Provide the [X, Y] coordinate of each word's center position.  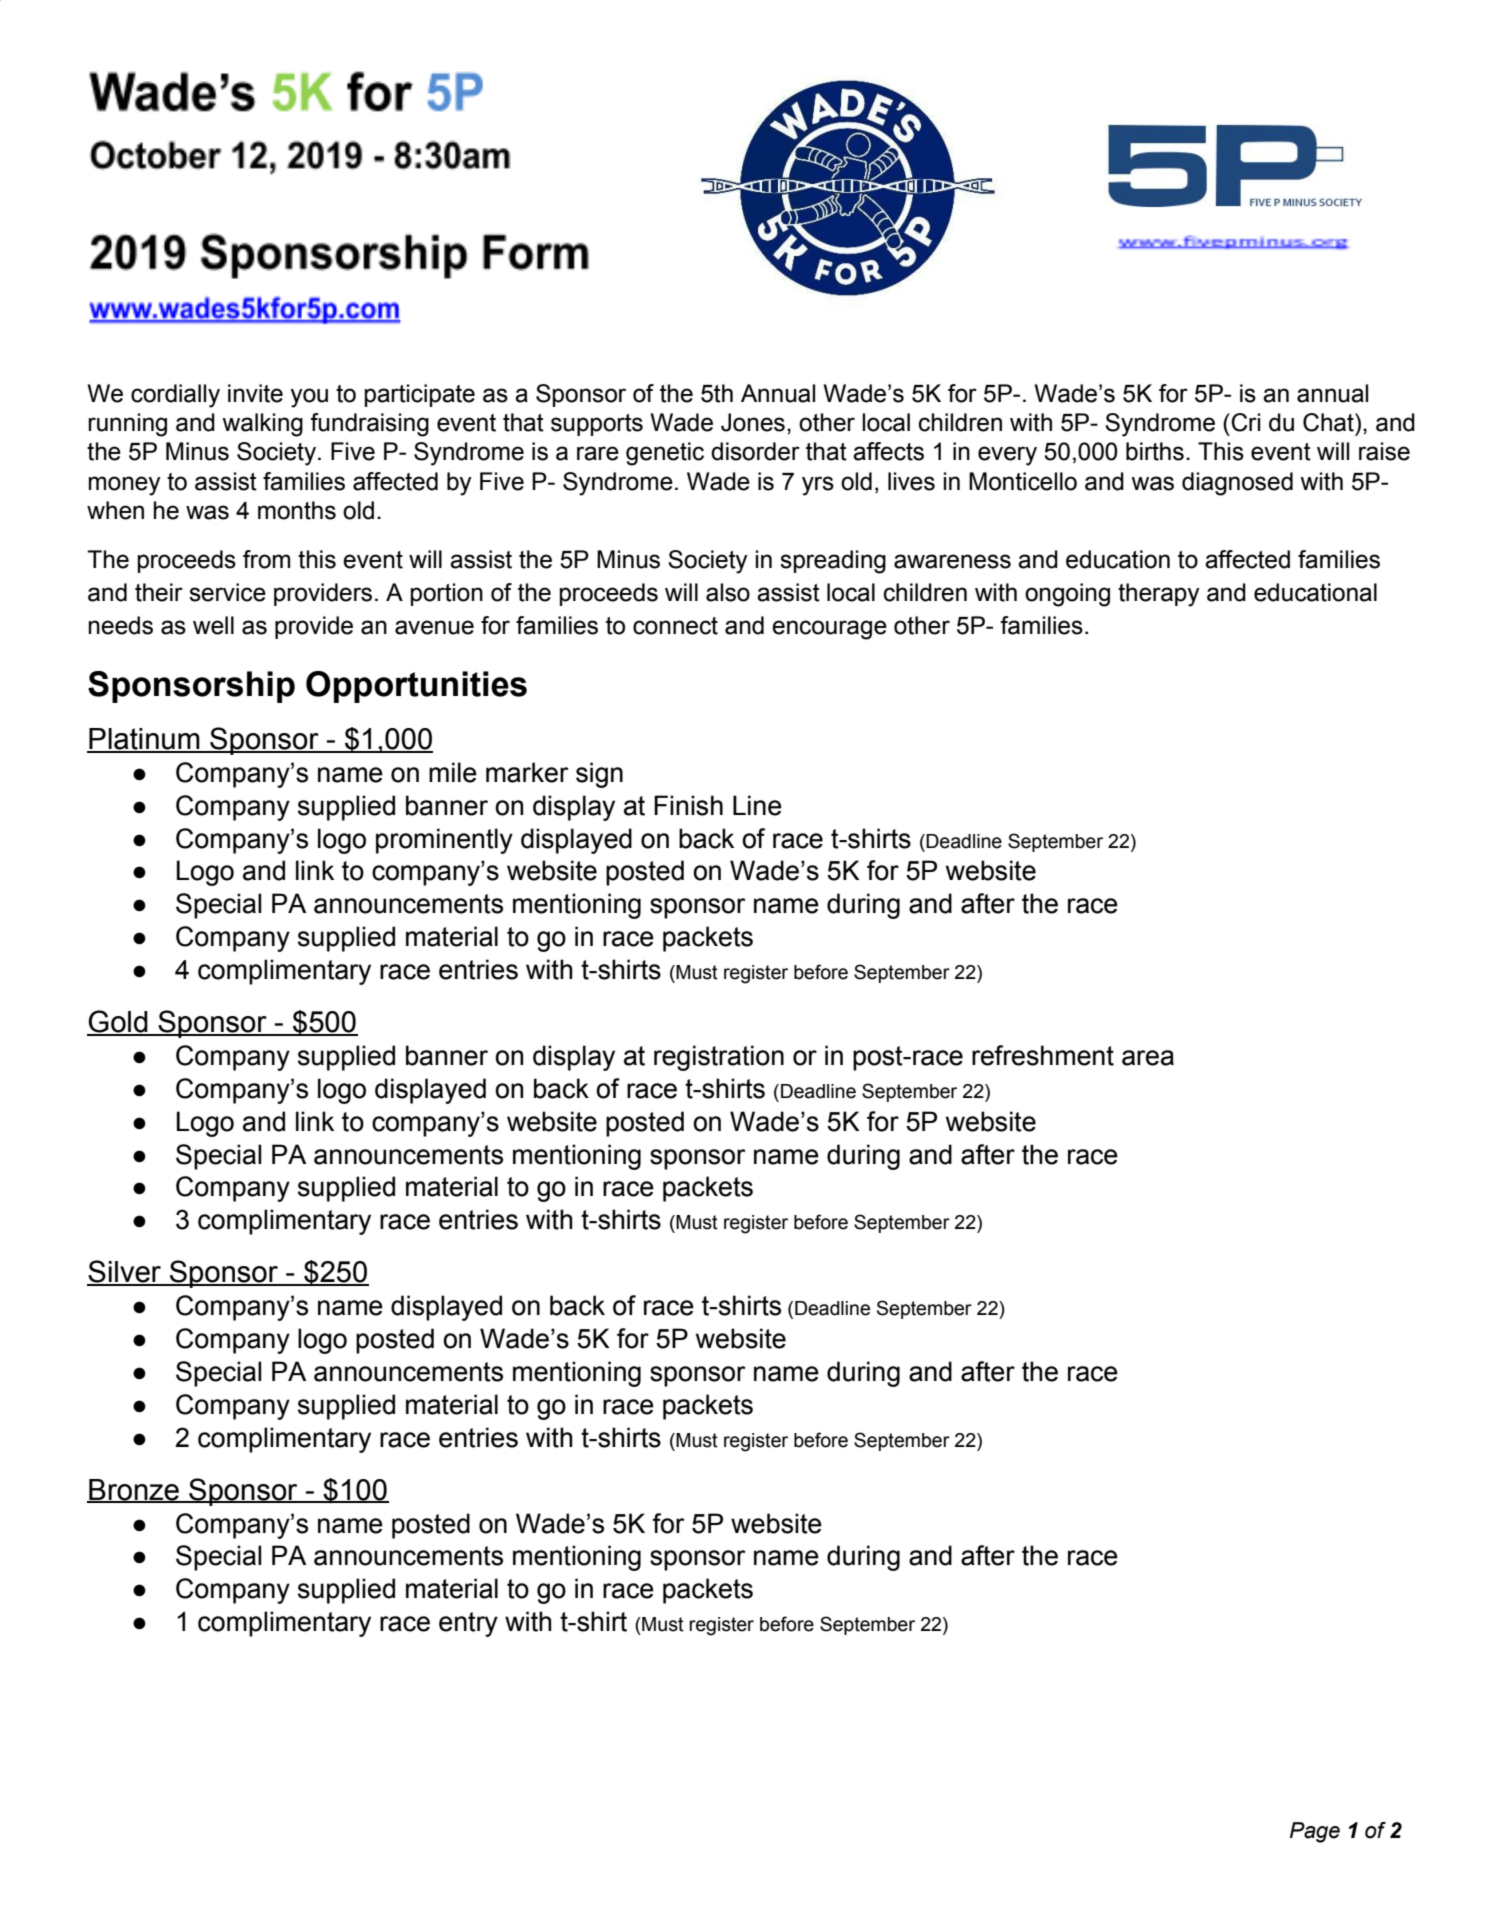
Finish [688, 805]
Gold [118, 1022]
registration [719, 1058]
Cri [1246, 422]
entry [468, 1624]
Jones [753, 422]
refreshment [1043, 1055]
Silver [125, 1272]
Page [1315, 1832]
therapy [1159, 595]
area [1148, 1058]
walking [262, 425]
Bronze [134, 1491]
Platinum [144, 740]
